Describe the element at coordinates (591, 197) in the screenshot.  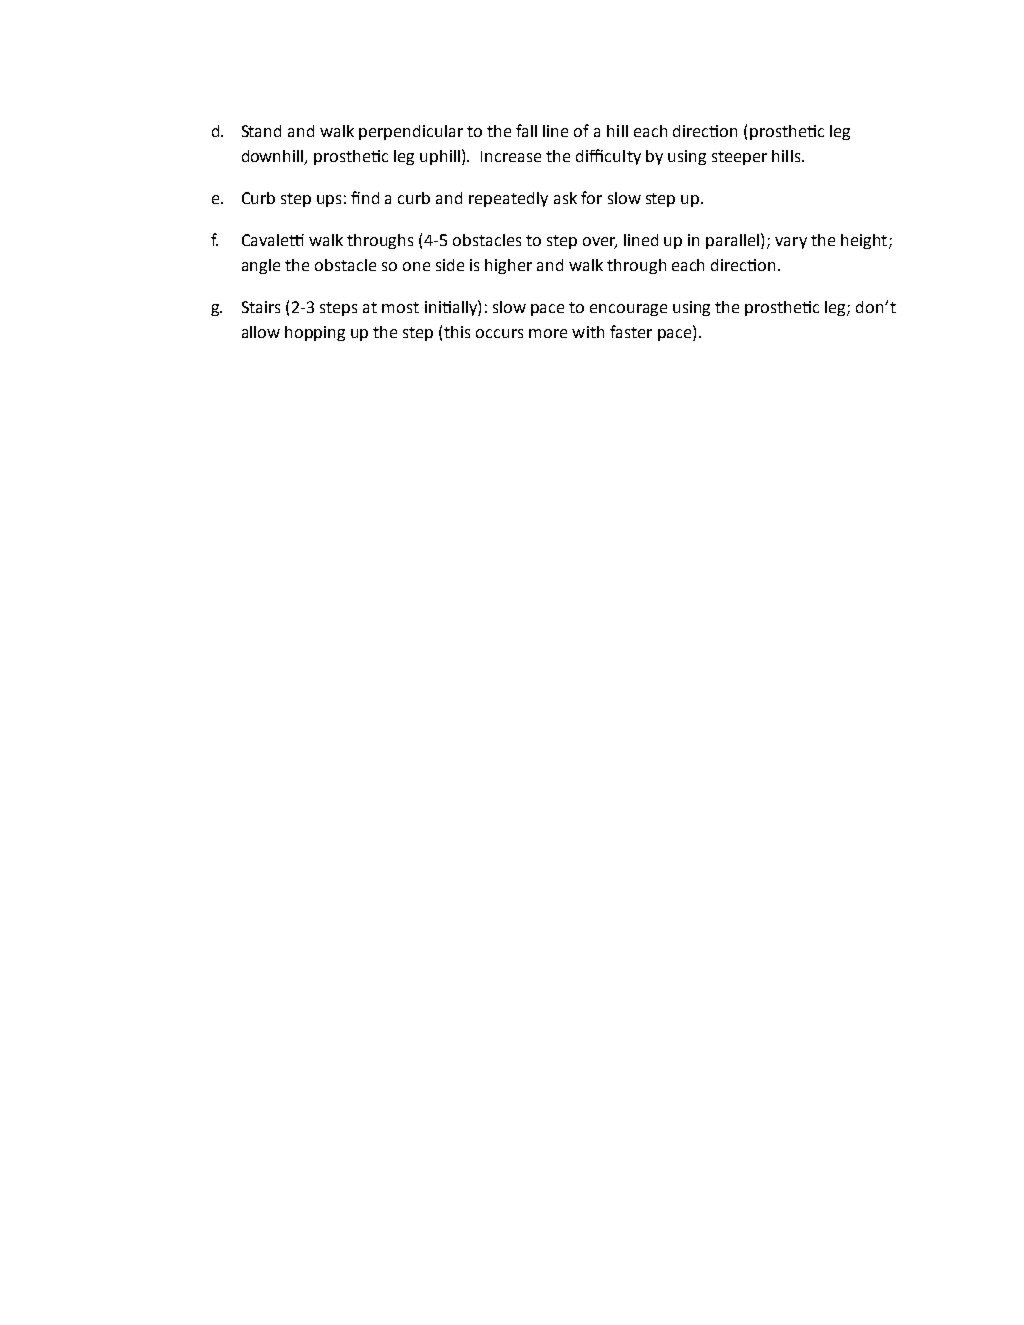
I see `for` at that location.
